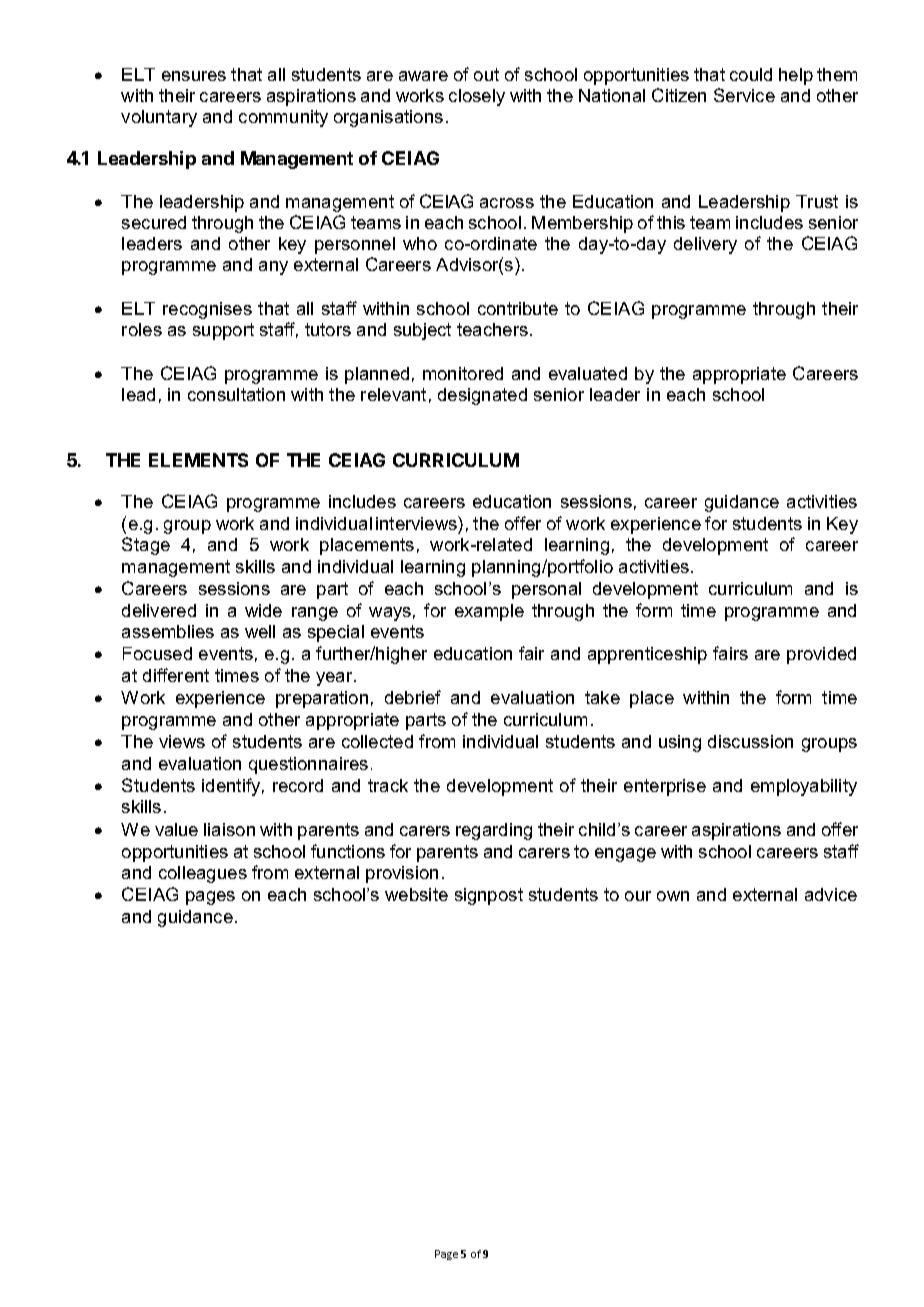  Describe the element at coordinates (194, 76) in the screenshot. I see `ensures` at that location.
